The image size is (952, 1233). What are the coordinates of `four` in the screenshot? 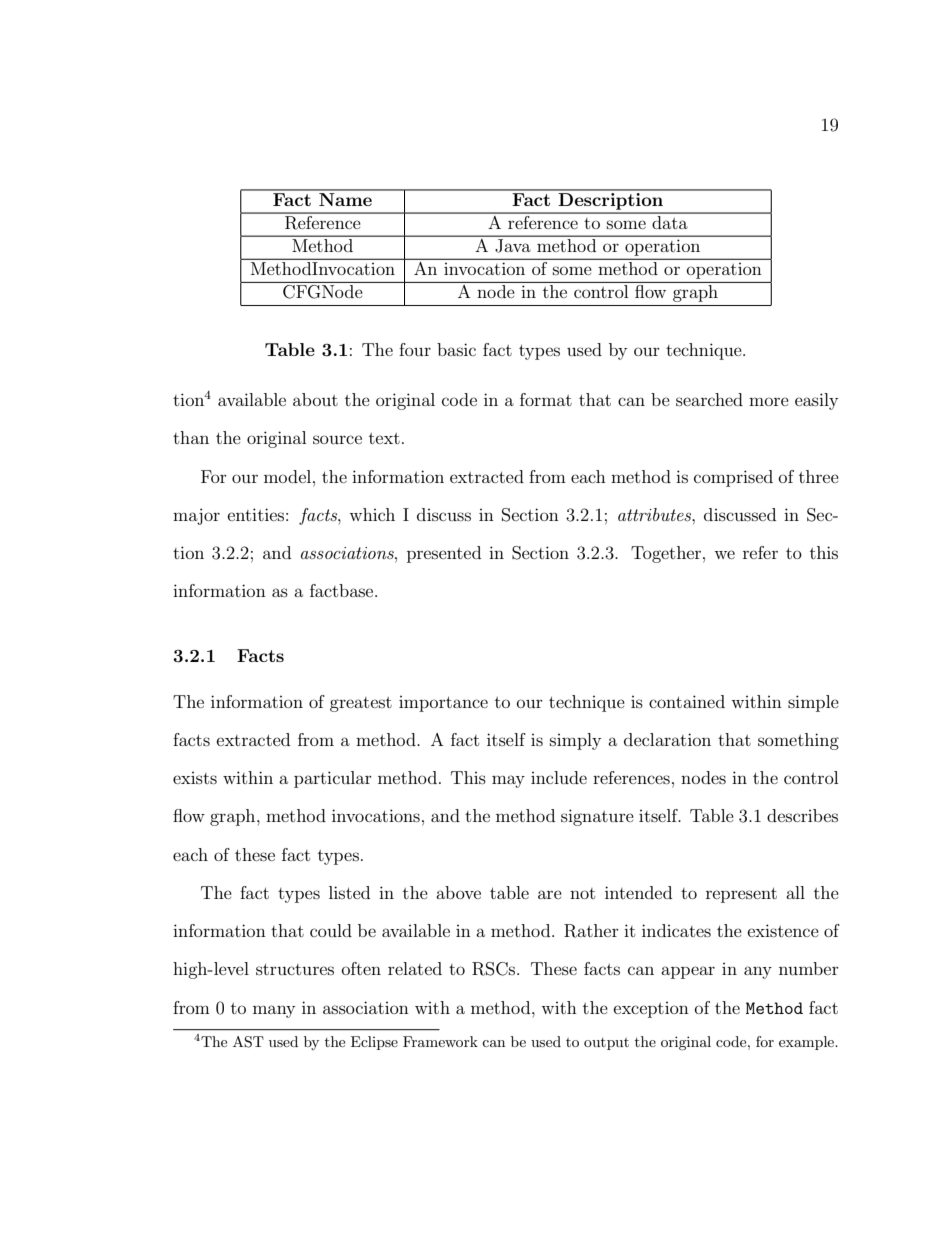 It's located at (415, 349).
